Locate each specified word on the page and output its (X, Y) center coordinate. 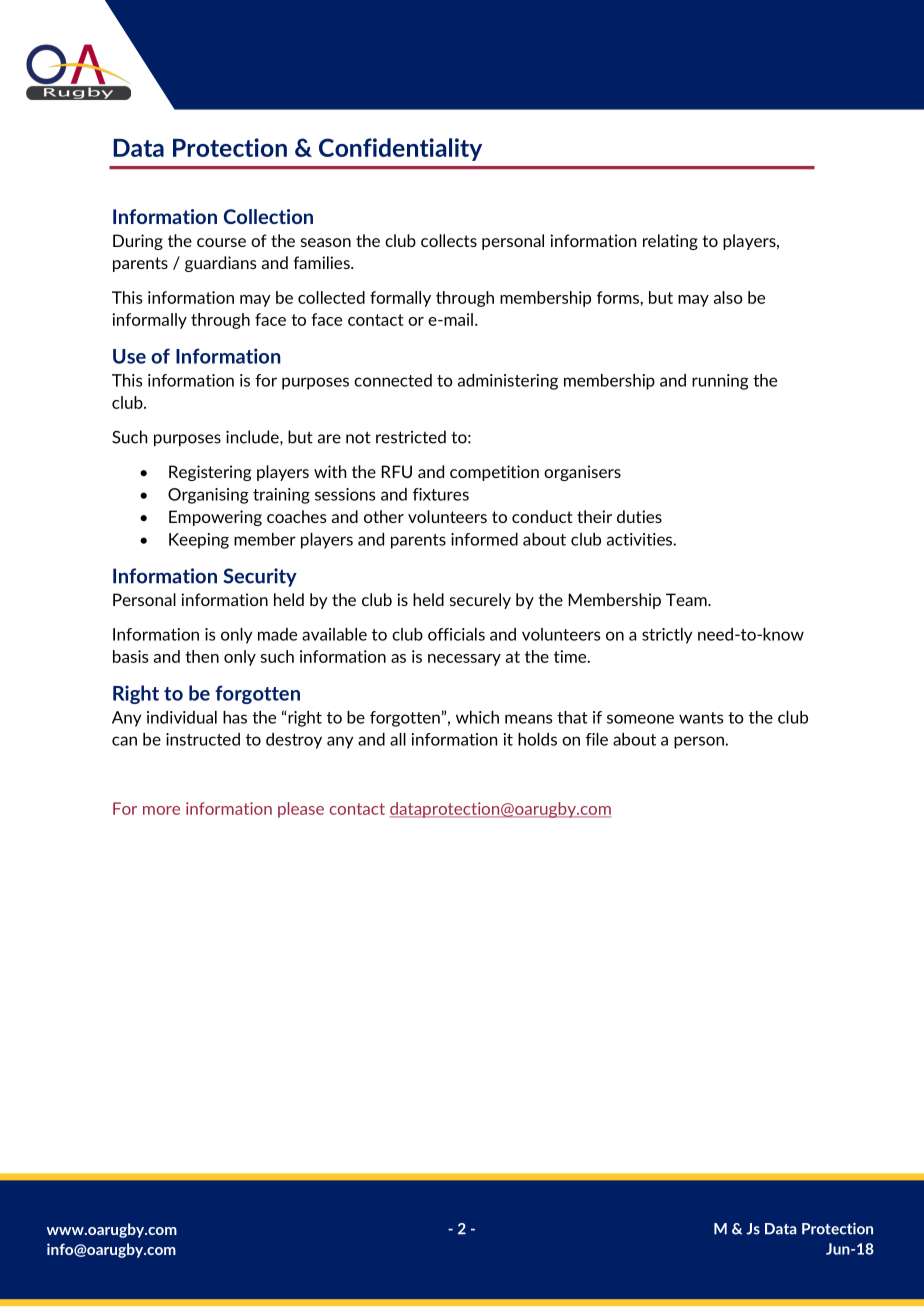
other (384, 516)
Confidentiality (400, 149)
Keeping (199, 541)
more (161, 810)
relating (670, 242)
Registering (210, 473)
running (720, 382)
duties (639, 516)
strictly (667, 636)
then (202, 656)
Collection (268, 216)
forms (619, 297)
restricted (411, 437)
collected (331, 297)
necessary (464, 660)
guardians (221, 264)
